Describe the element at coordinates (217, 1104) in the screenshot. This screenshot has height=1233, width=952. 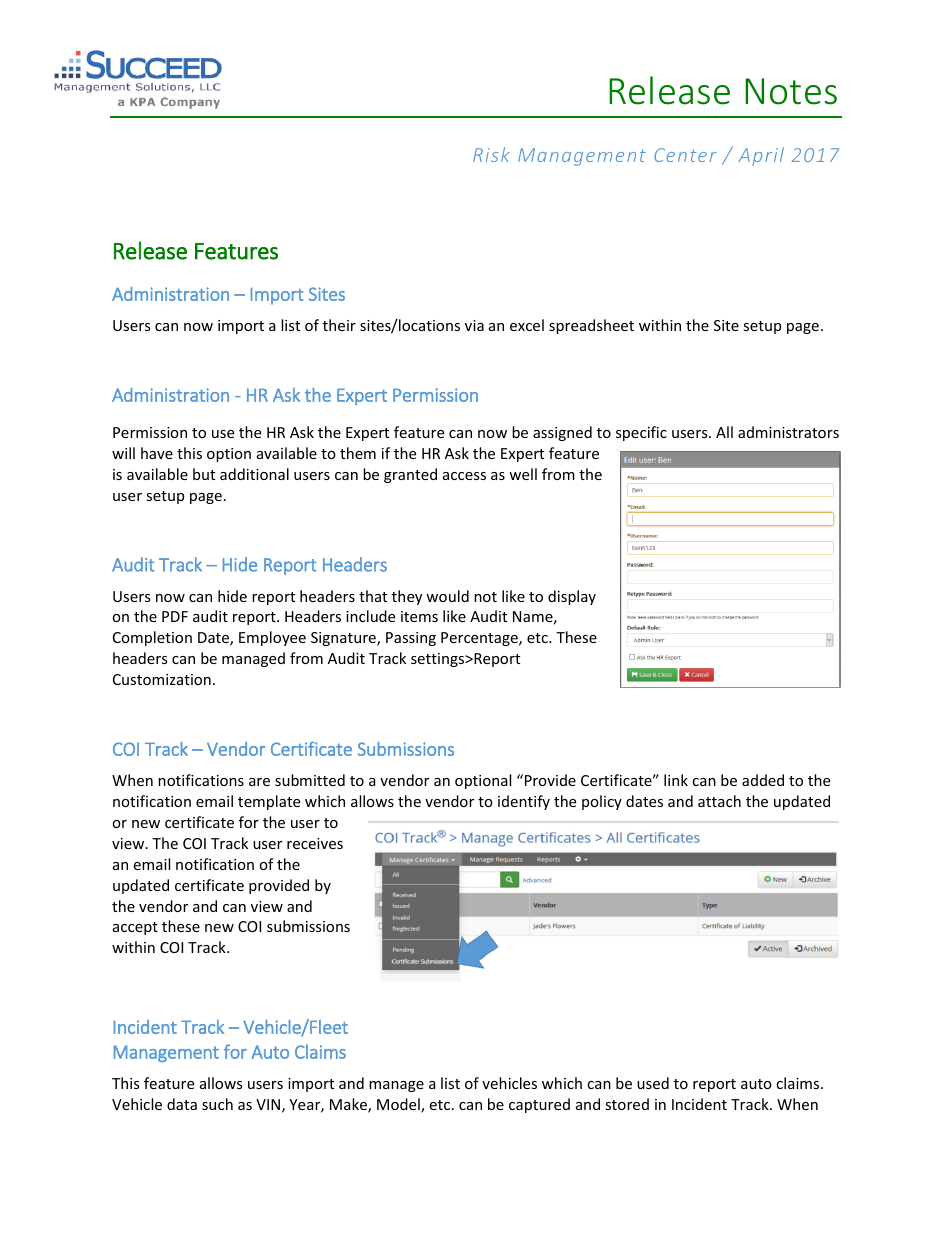
I see `such` at that location.
